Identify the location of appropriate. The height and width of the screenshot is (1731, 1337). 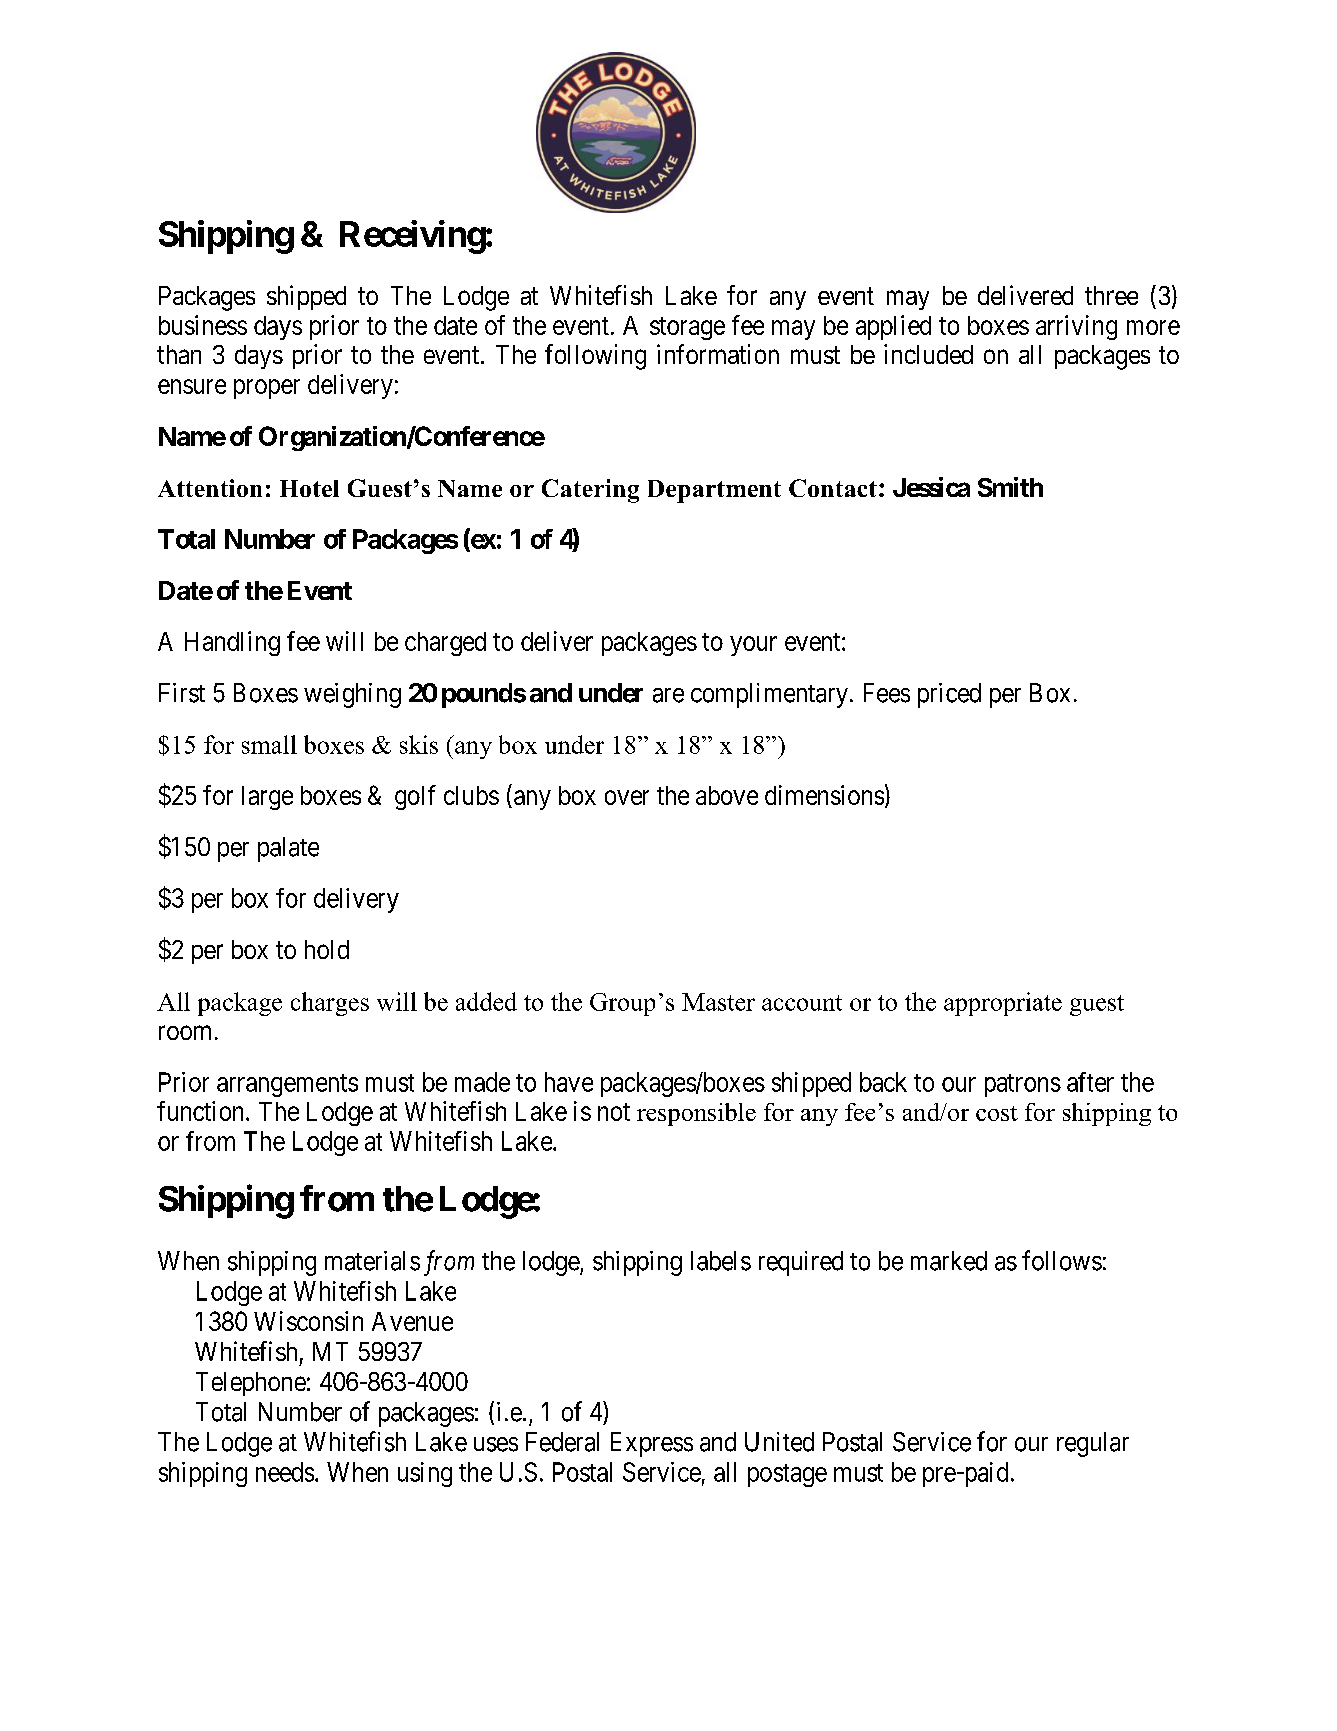
(1003, 1004).
